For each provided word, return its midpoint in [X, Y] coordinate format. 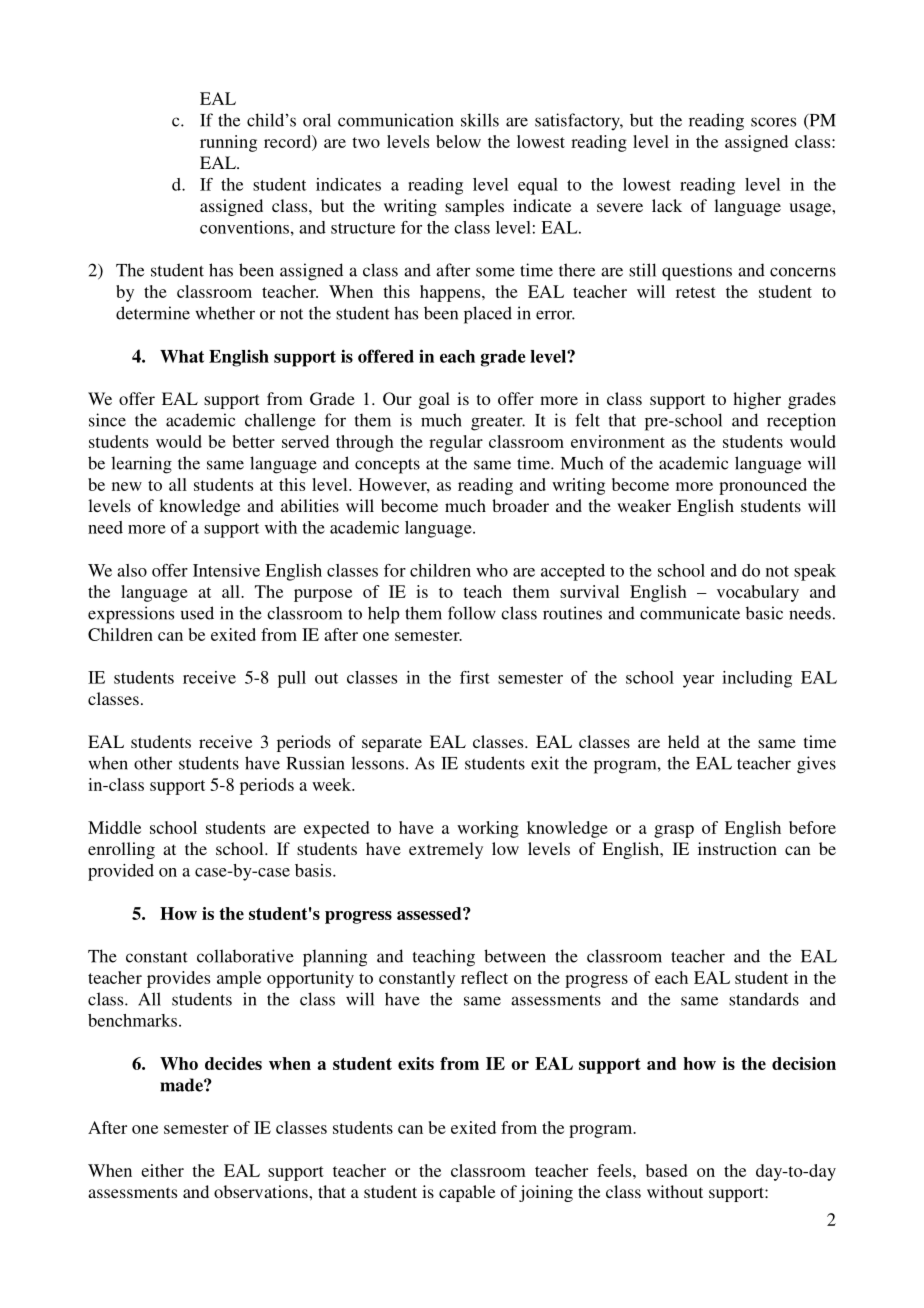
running [228, 143]
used [197, 613]
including [757, 679]
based [667, 1170]
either [162, 1170]
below [458, 141]
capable [467, 1193]
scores [773, 122]
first [475, 677]
